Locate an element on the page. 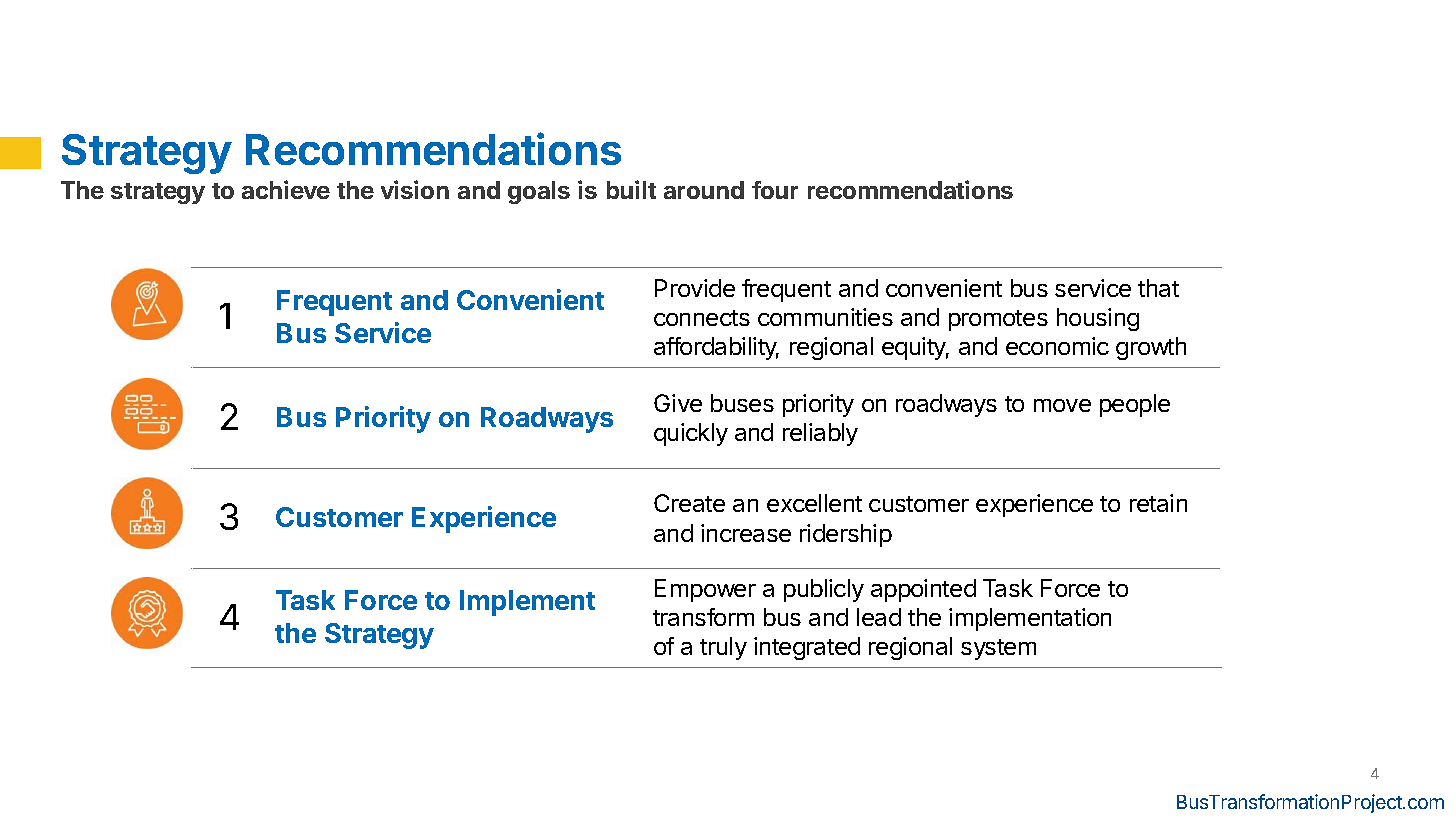  retain is located at coordinates (1158, 503).
